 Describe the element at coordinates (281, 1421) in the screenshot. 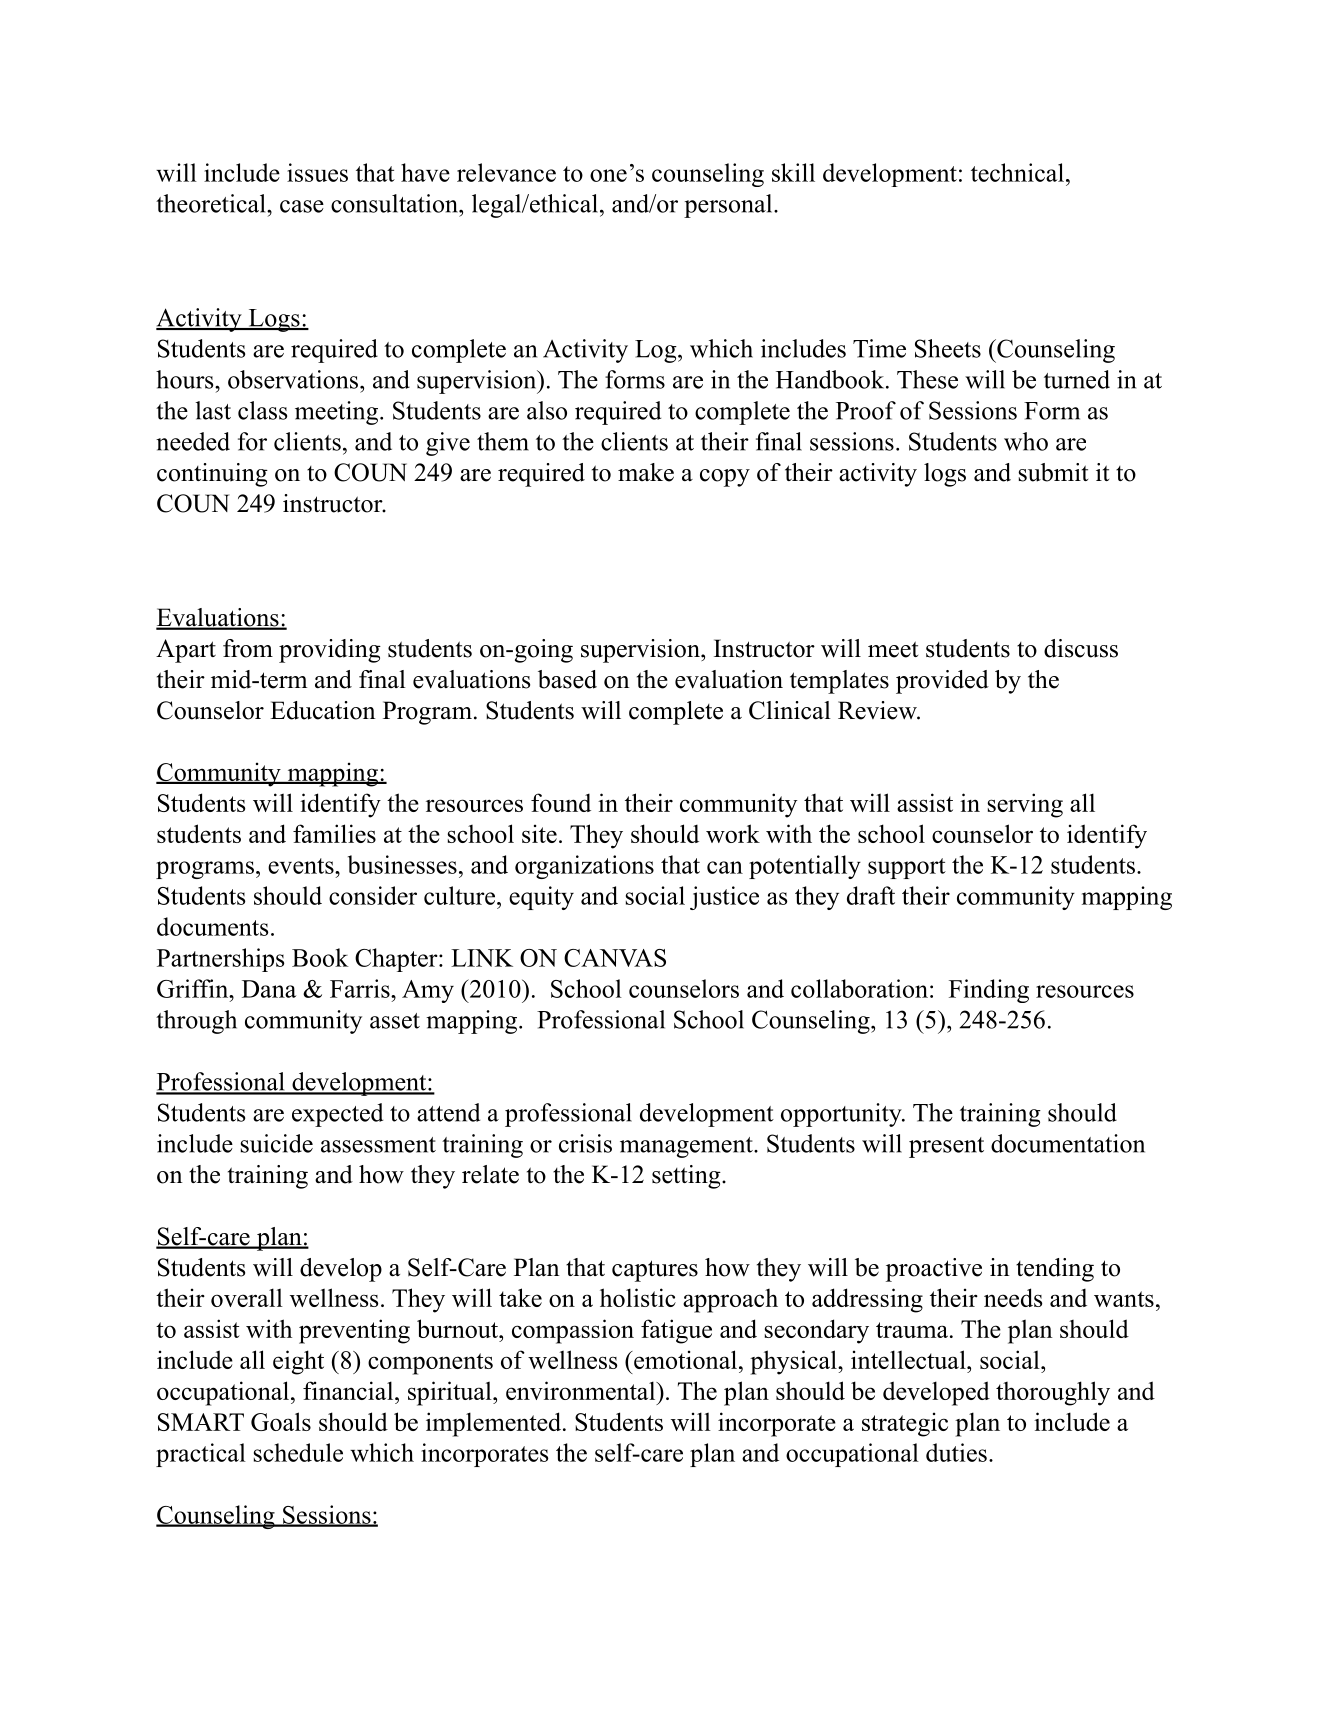

I see `Goals` at that location.
